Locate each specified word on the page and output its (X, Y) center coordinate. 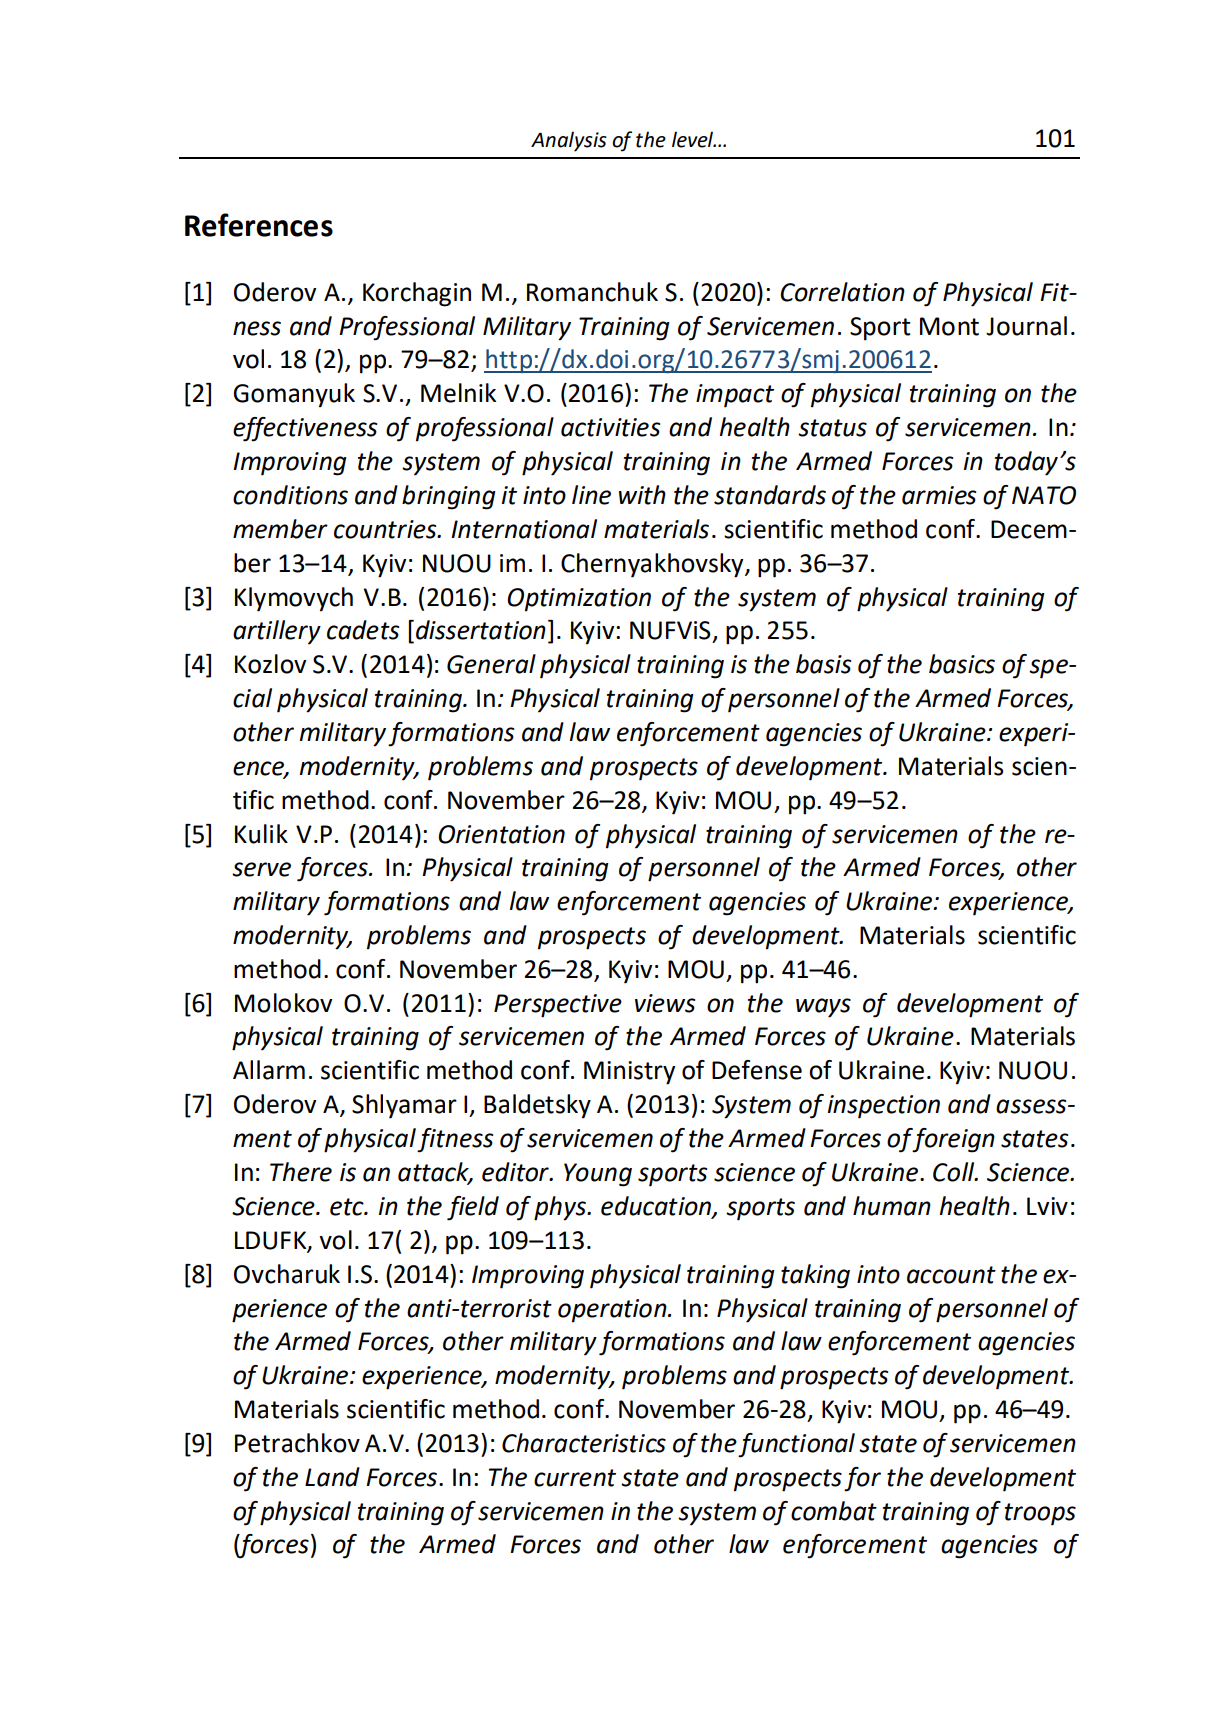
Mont (949, 326)
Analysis (569, 141)
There (301, 1172)
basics (962, 664)
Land (332, 1477)
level (694, 139)
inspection (884, 1107)
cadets (363, 630)
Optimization (579, 600)
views (665, 1003)
